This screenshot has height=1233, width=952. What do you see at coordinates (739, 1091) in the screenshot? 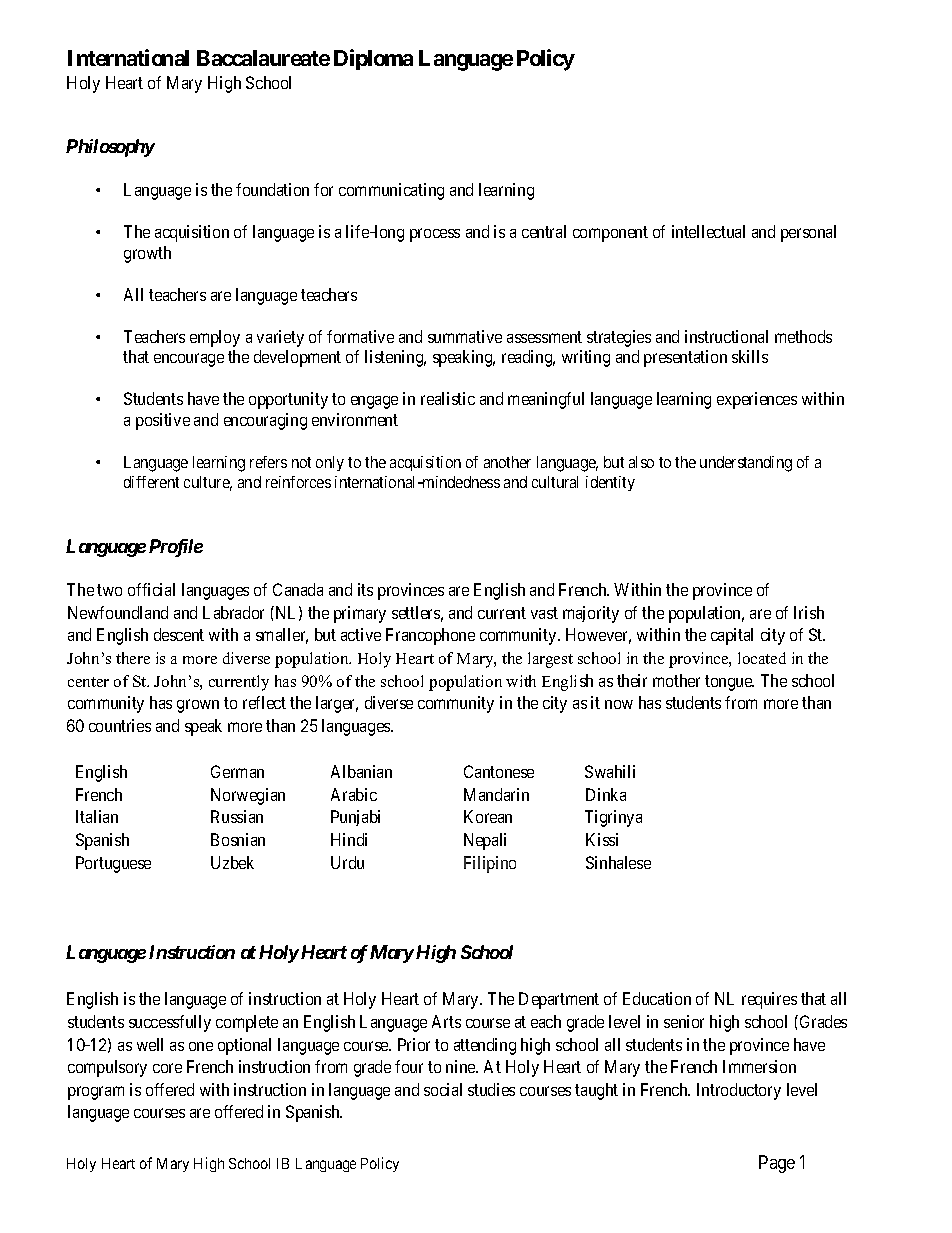
I see `Introductory` at bounding box center [739, 1091].
